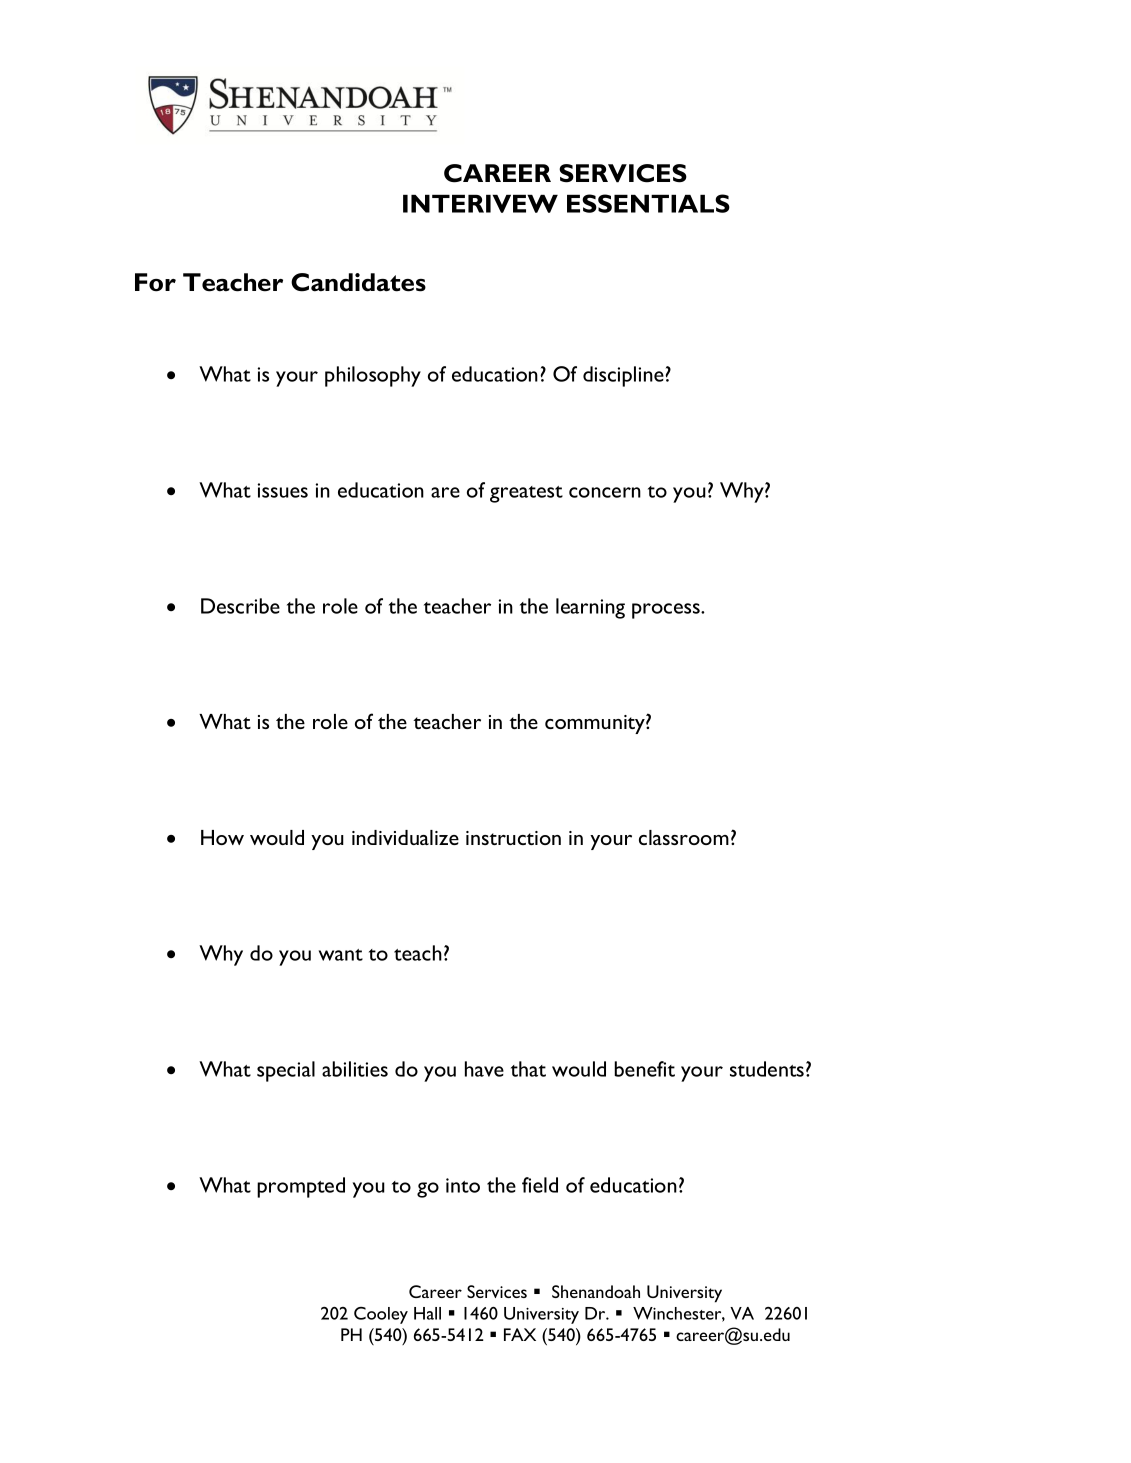 The image size is (1131, 1463). Describe the element at coordinates (590, 608) in the page. I see `learning` at that location.
